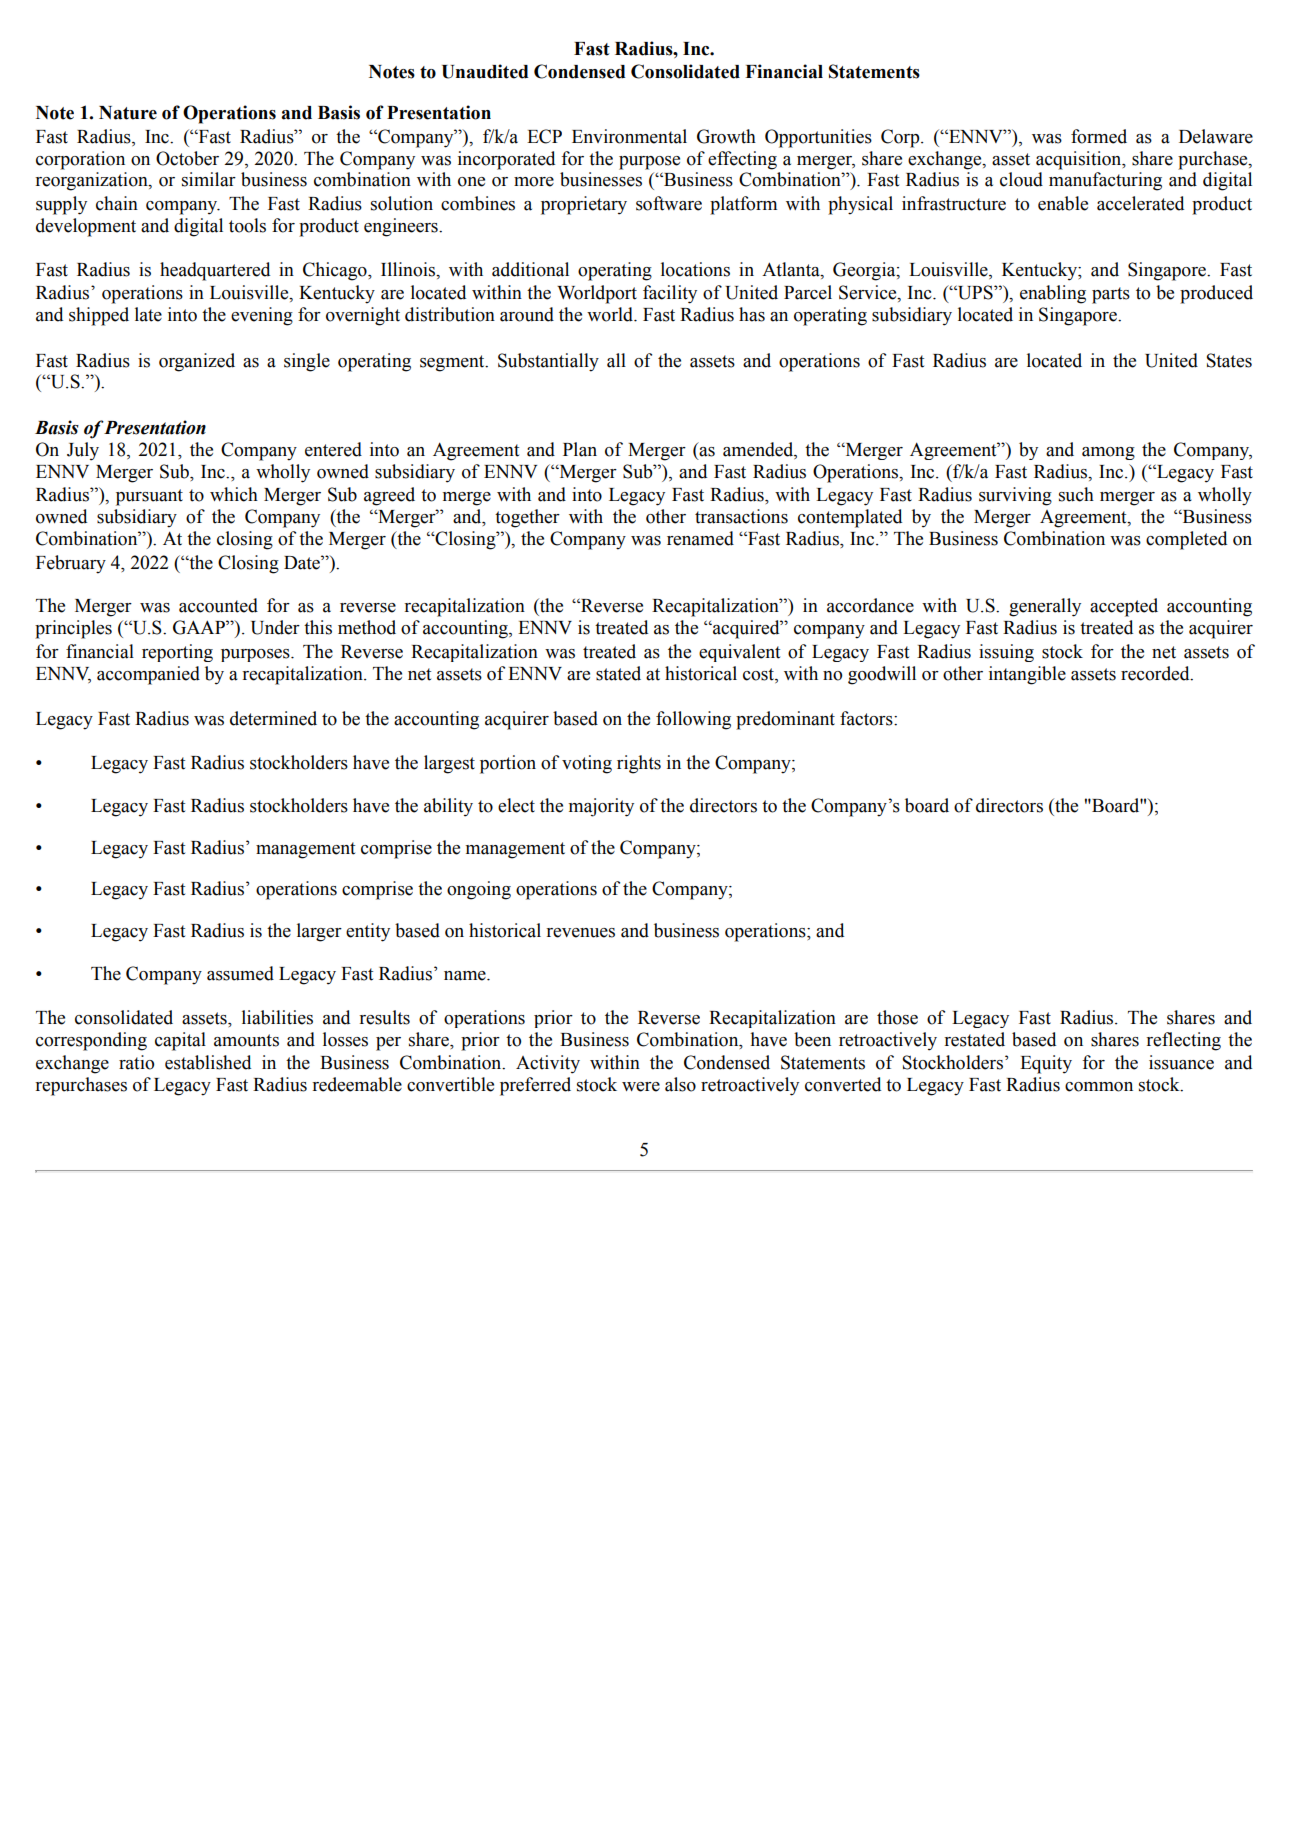 The image size is (1290, 1826). What do you see at coordinates (601, 807) in the screenshot?
I see `majority` at bounding box center [601, 807].
